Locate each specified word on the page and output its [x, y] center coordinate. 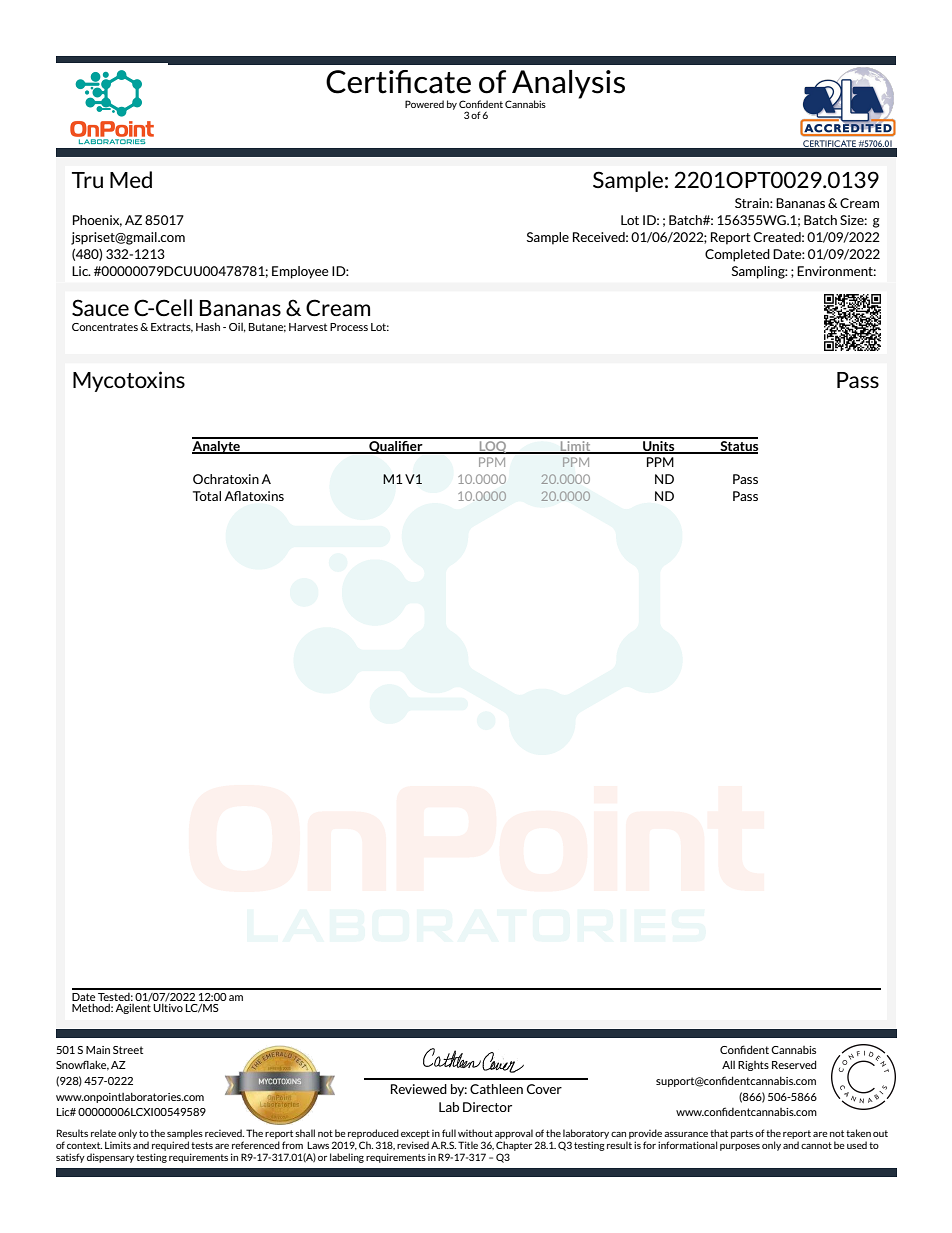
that [719, 1133]
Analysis [568, 85]
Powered [424, 104]
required [170, 1146]
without [475, 1133]
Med [131, 179]
